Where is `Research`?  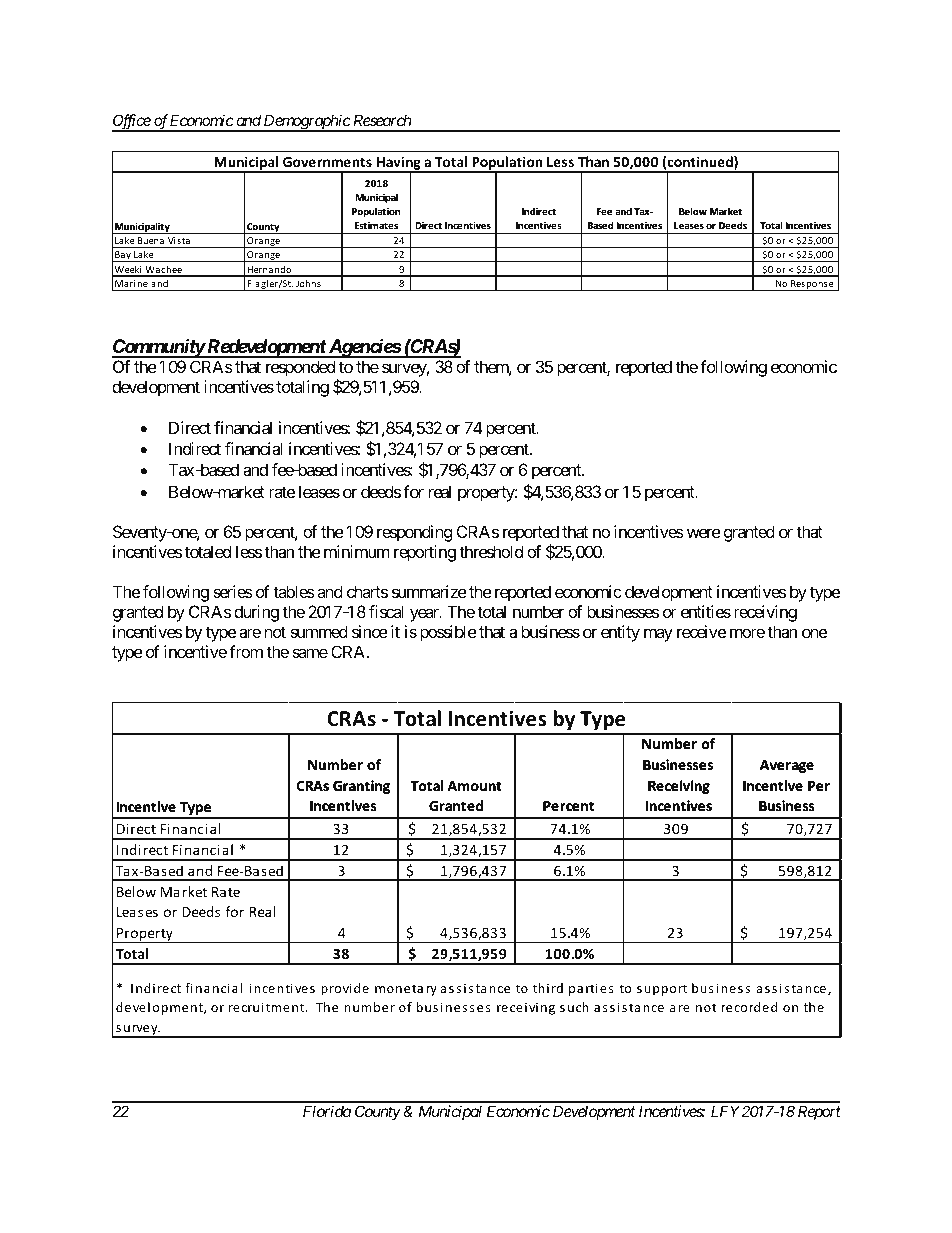 Research is located at coordinates (382, 120).
